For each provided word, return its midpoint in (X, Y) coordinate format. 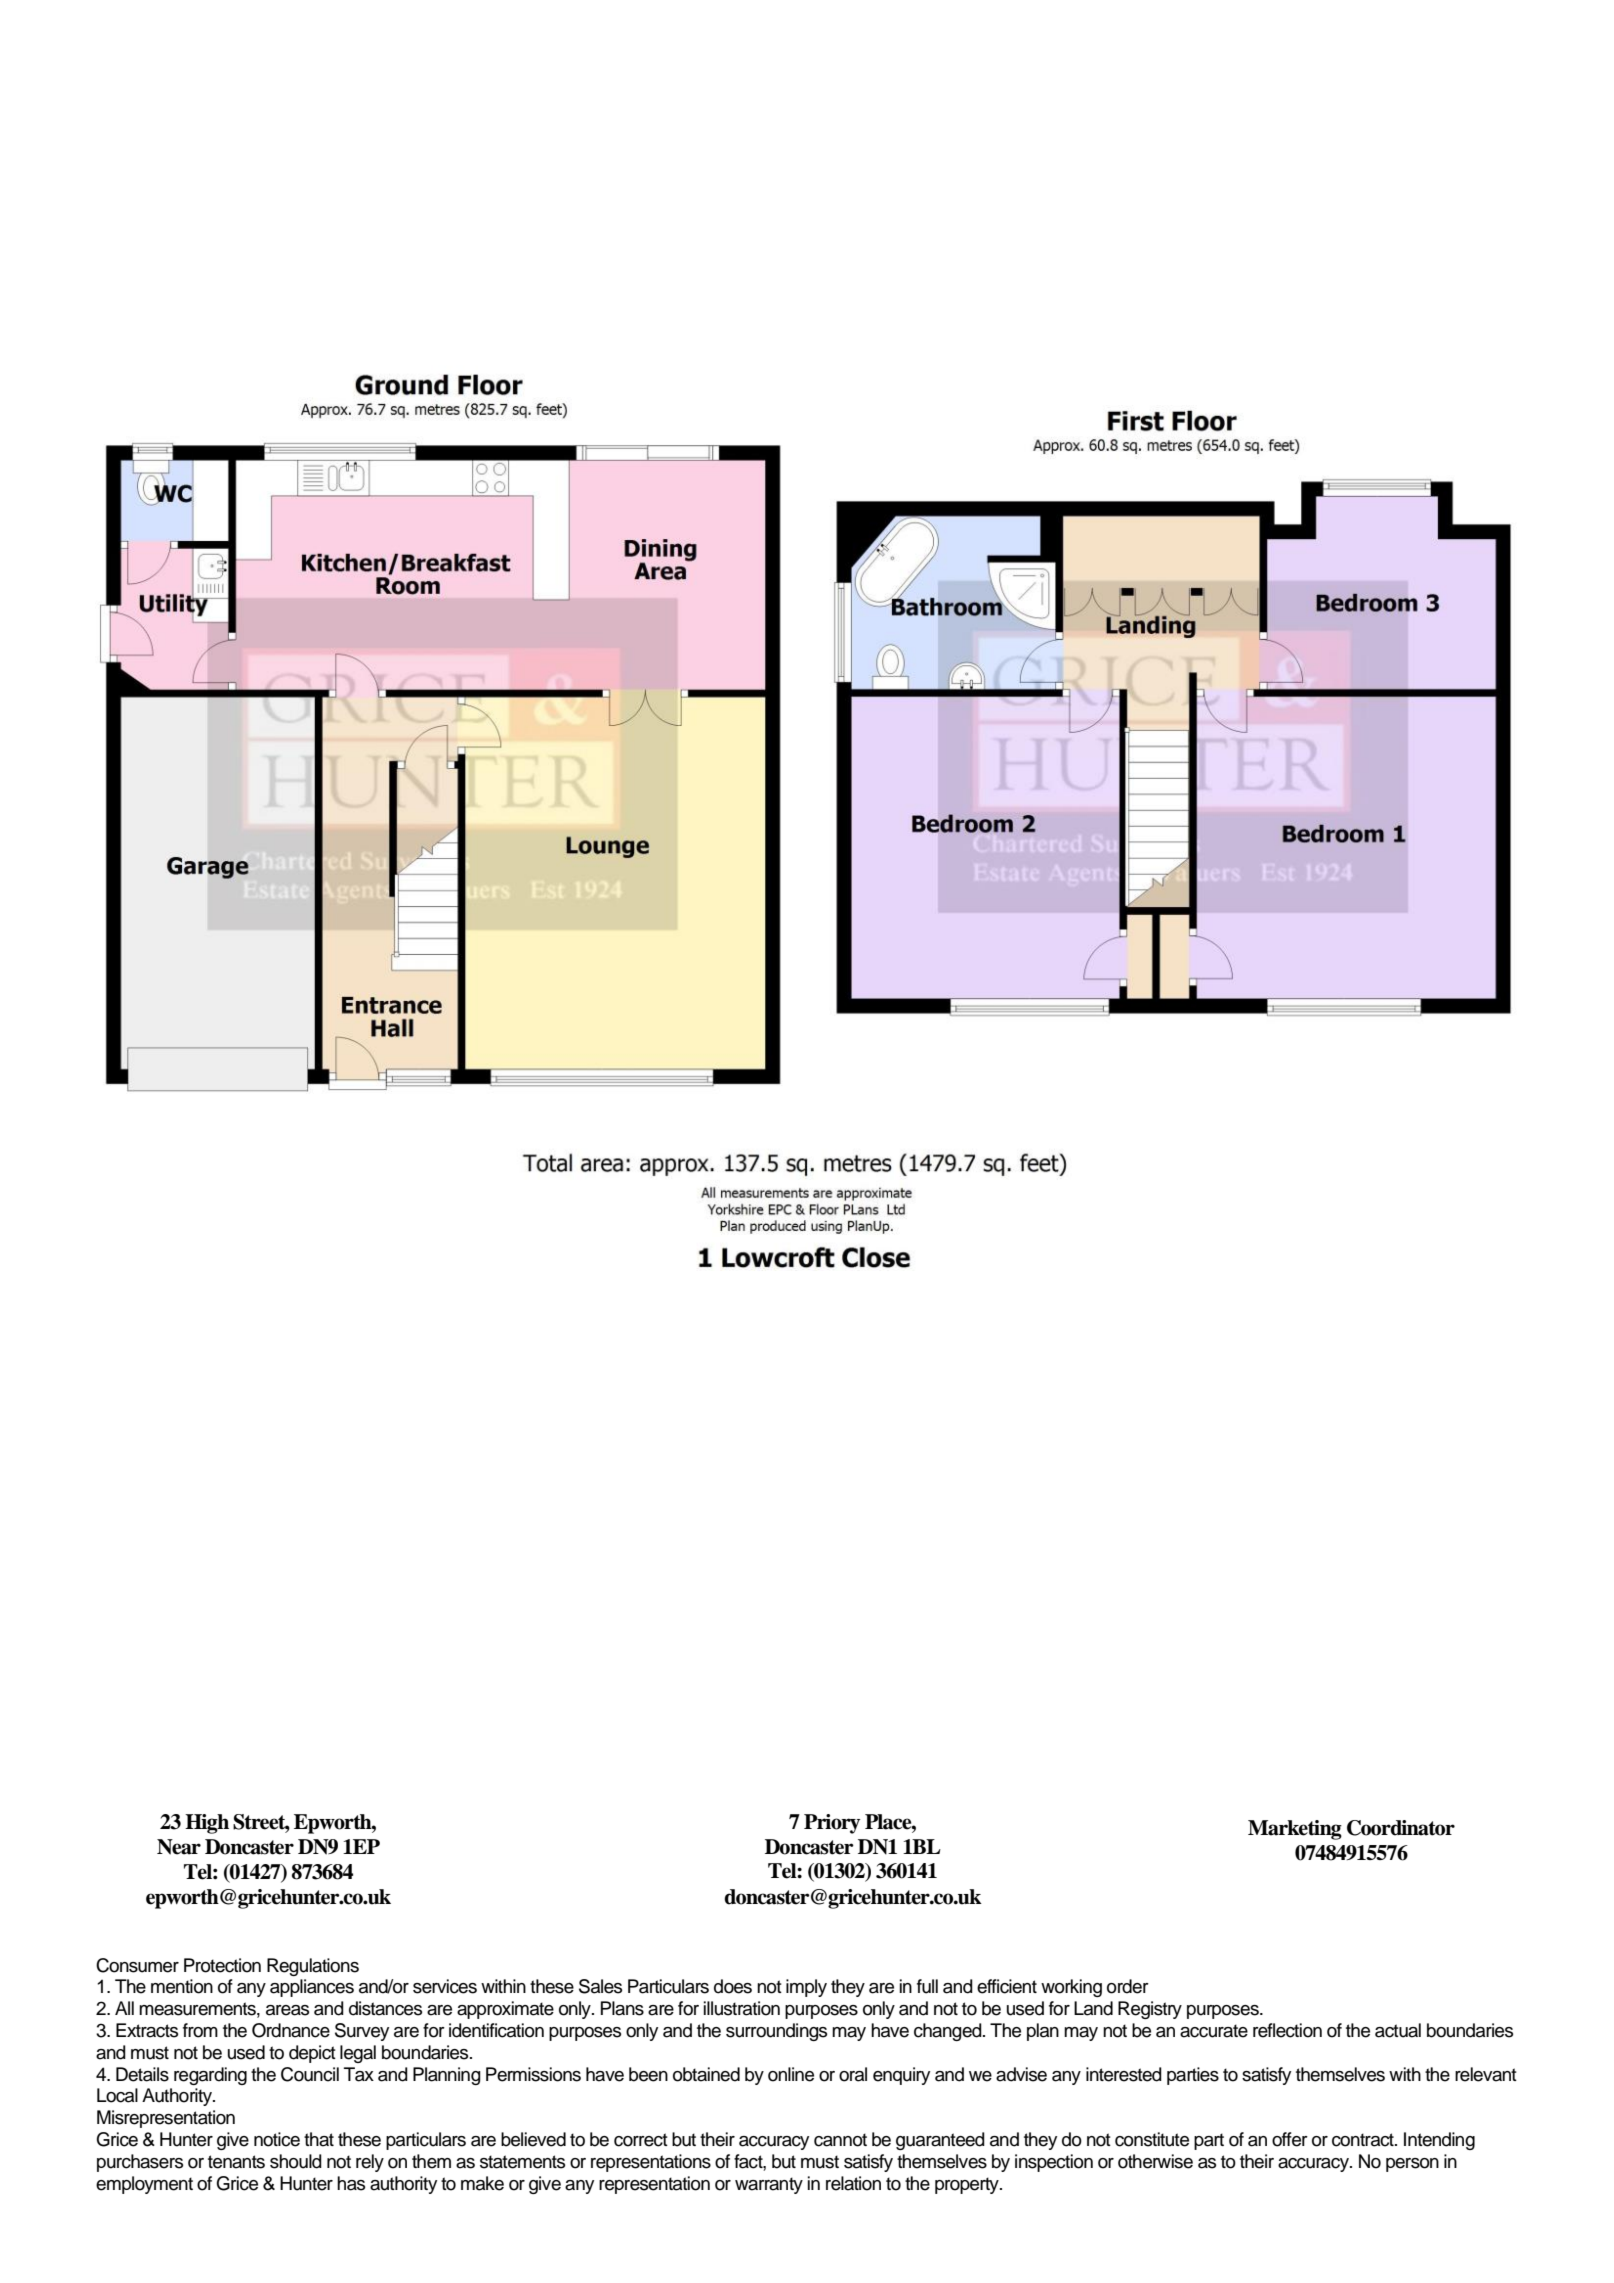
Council (310, 2074)
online (791, 2074)
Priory (832, 1824)
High (207, 1824)
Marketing (1295, 1830)
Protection (222, 1965)
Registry (1150, 2010)
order (1128, 1986)
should (296, 2161)
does (733, 1986)
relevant (1486, 2074)
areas (287, 2010)
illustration (742, 2008)
